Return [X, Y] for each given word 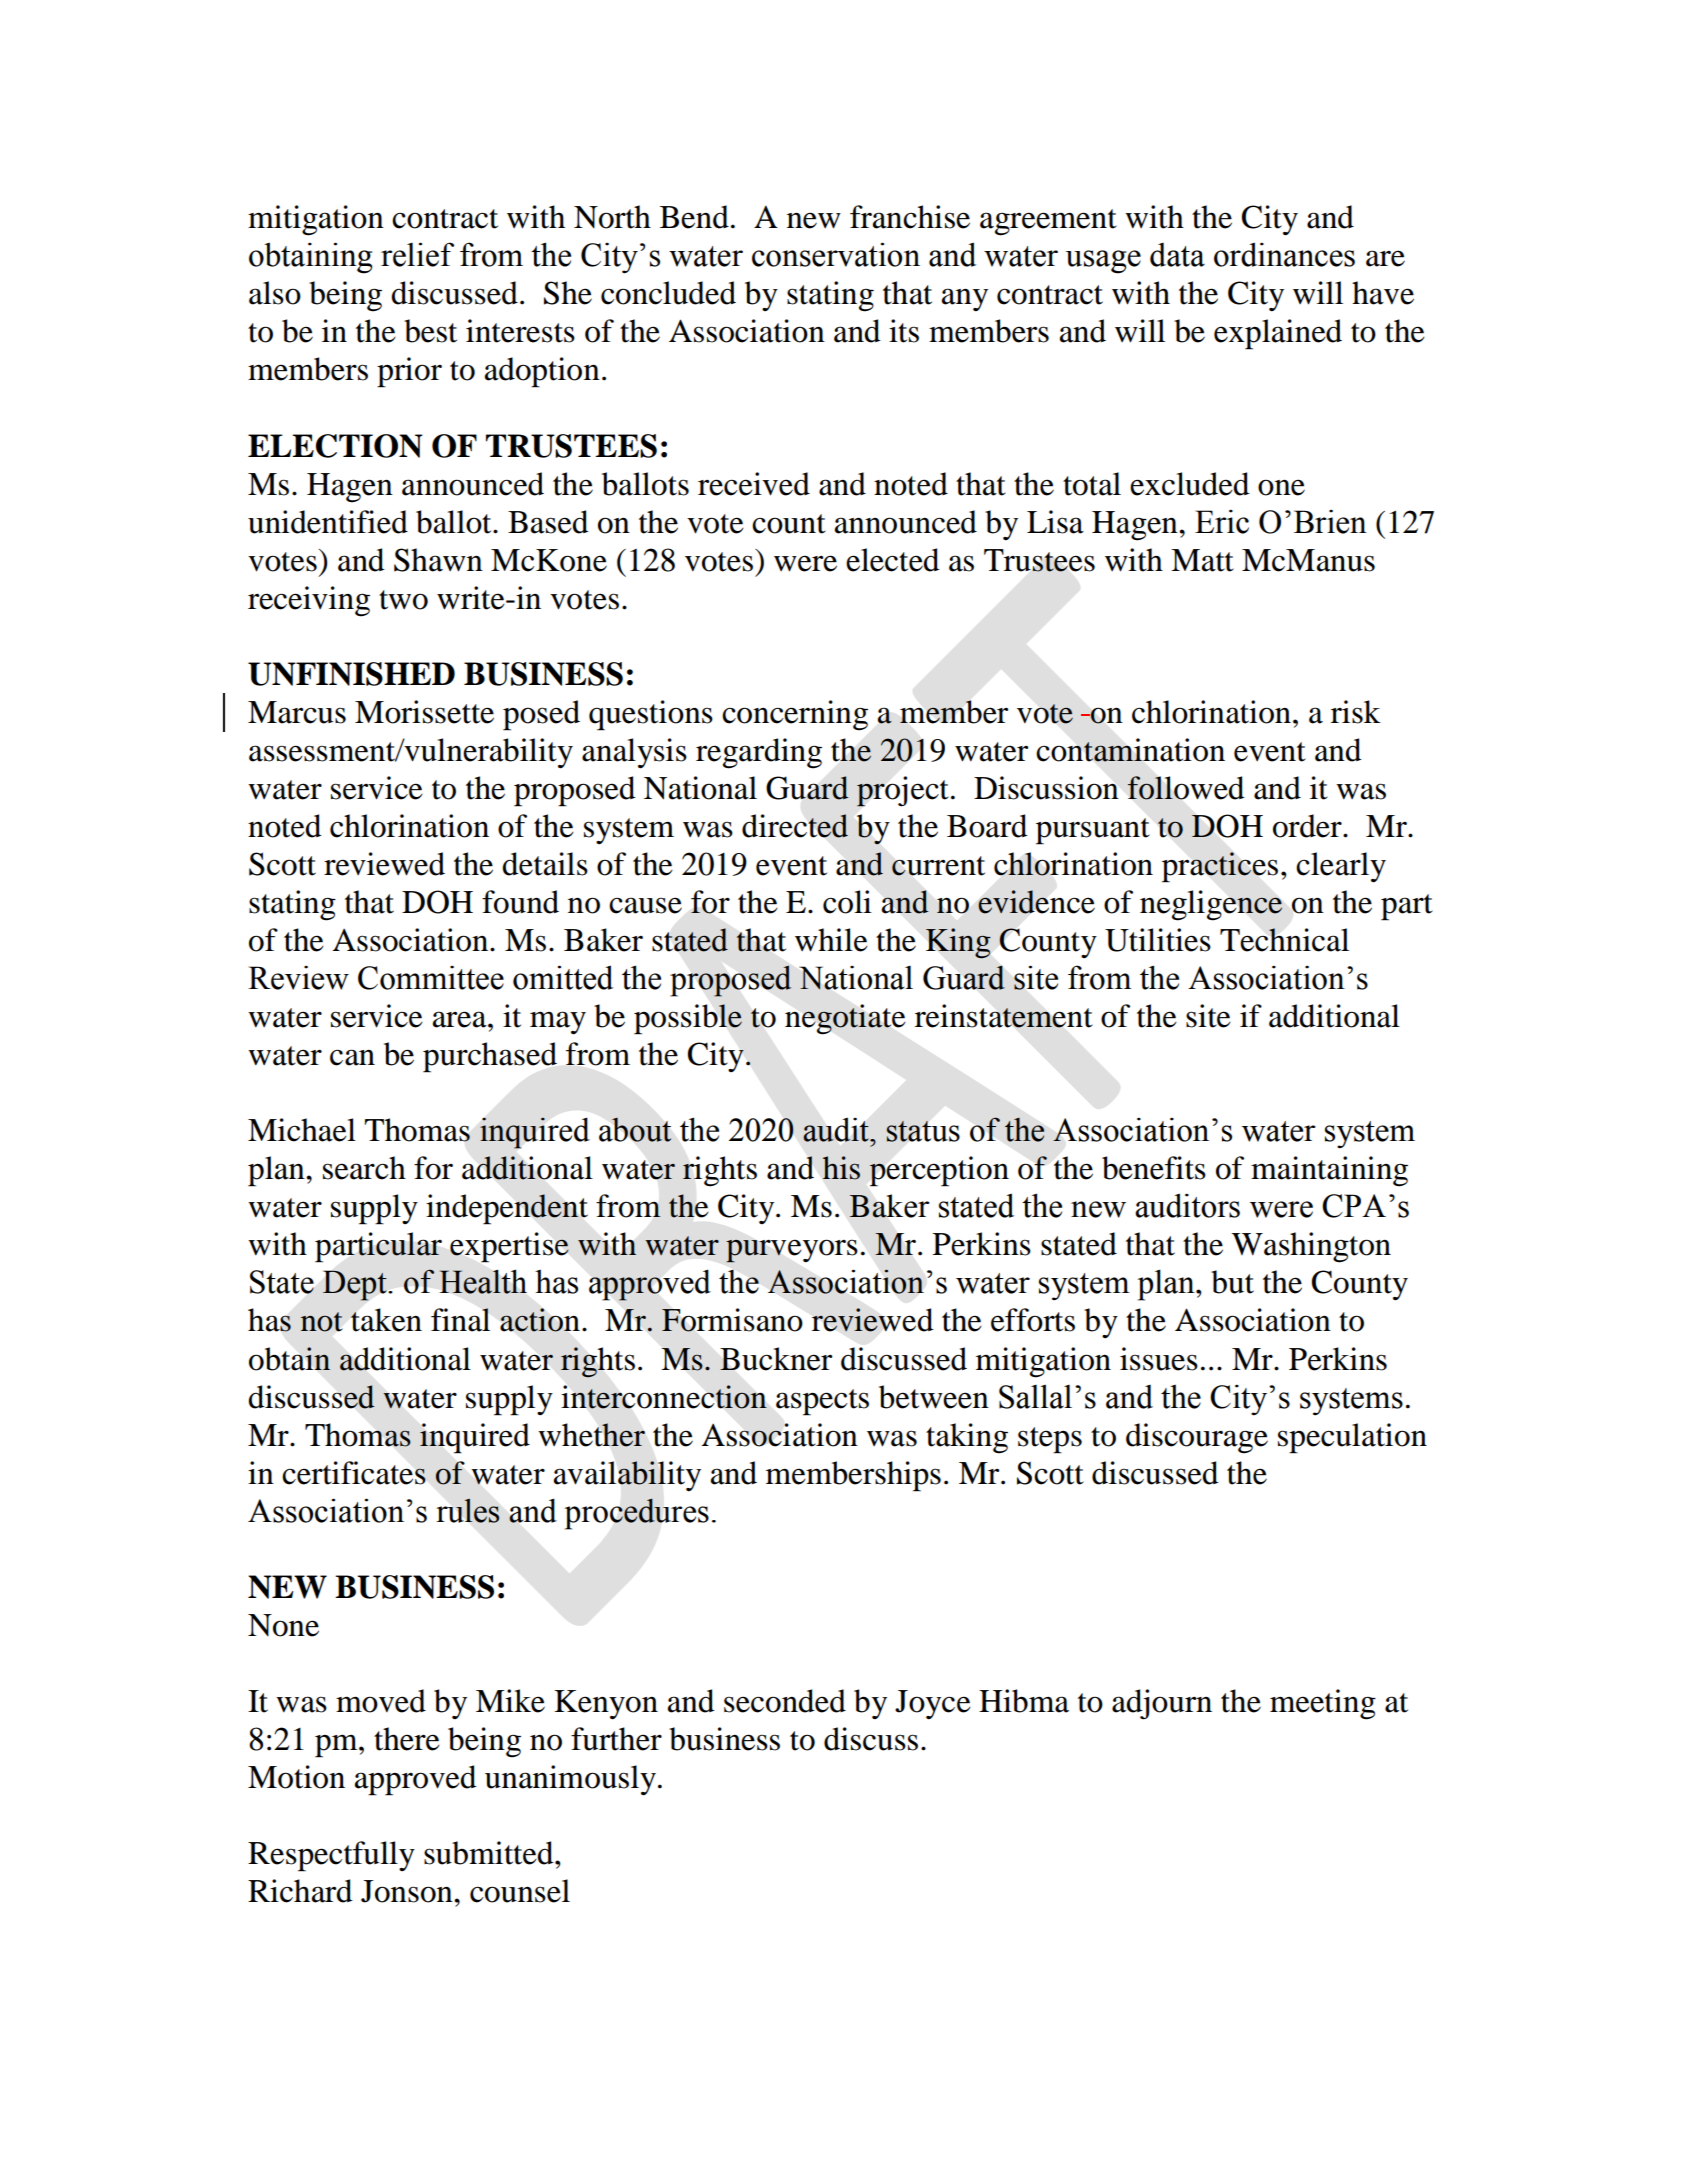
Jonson [408, 1891]
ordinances [1284, 254]
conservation [836, 254]
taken [386, 1320]
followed [1186, 788]
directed [795, 826]
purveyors [792, 1251]
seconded [785, 1701]
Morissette [424, 712]
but [1232, 1282]
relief [417, 254]
